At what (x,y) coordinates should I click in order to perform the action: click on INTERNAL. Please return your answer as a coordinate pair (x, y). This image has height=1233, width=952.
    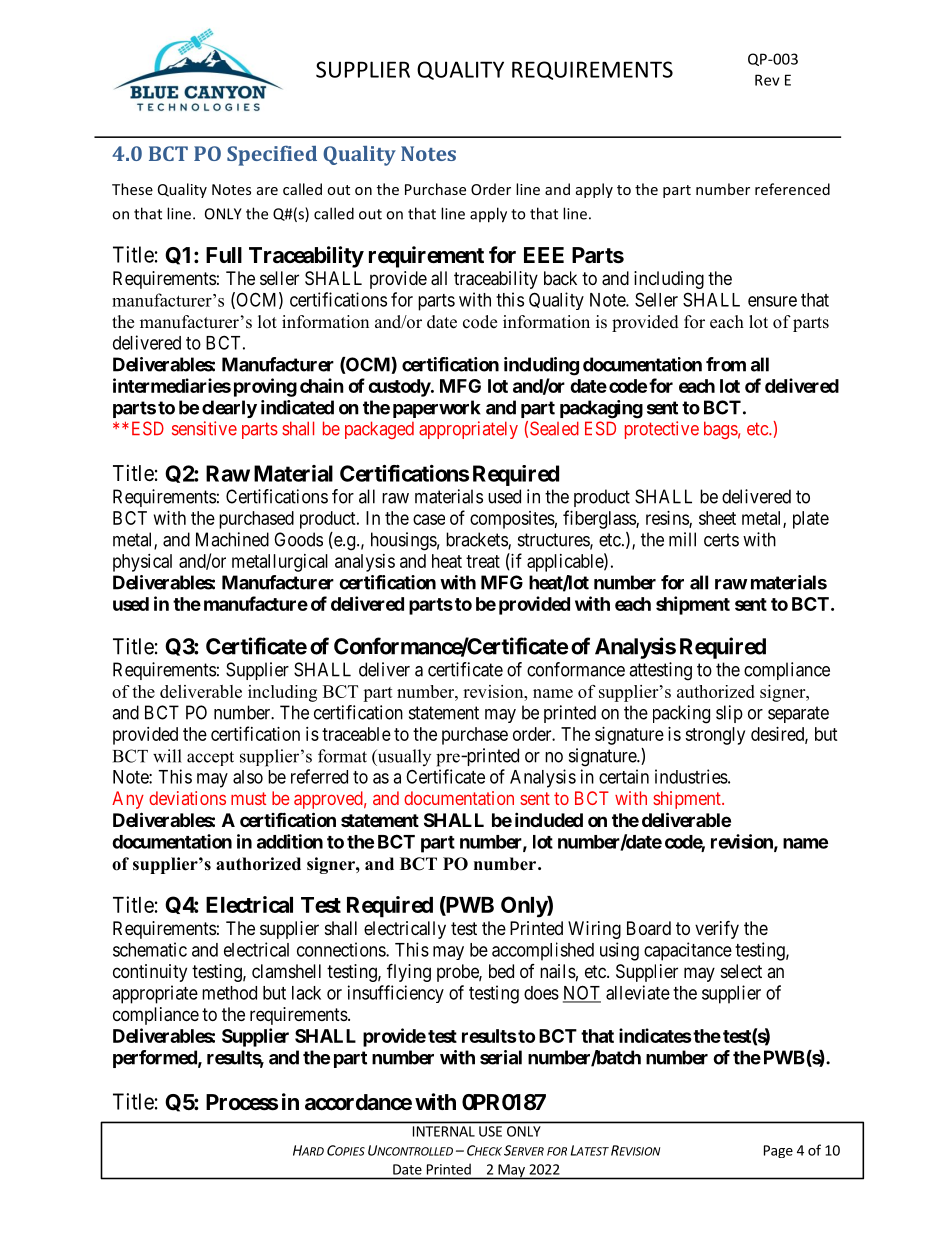
    Looking at the image, I should click on (444, 1131).
